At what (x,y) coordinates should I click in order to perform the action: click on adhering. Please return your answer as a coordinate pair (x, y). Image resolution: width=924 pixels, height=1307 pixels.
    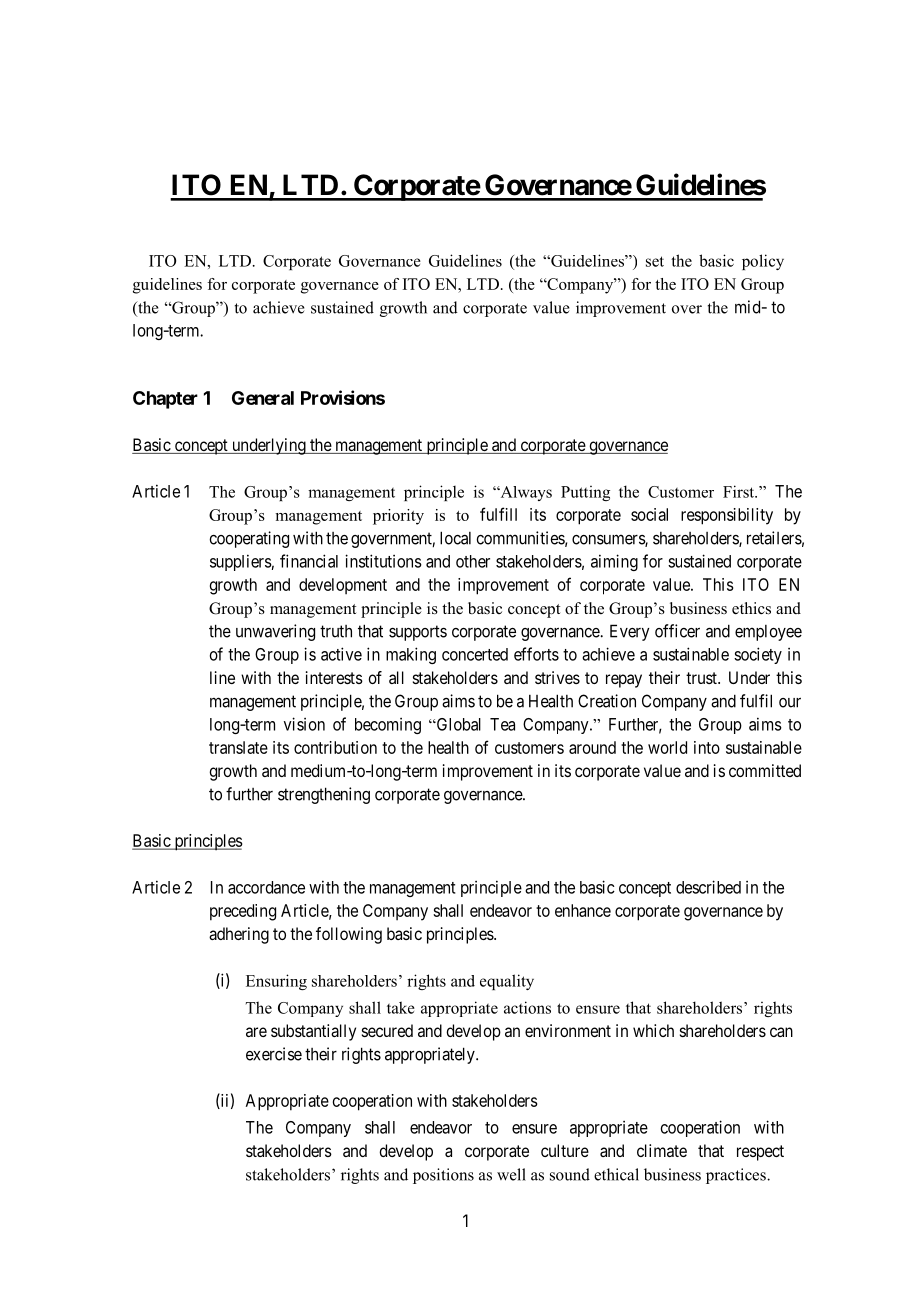
    Looking at the image, I should click on (239, 935).
